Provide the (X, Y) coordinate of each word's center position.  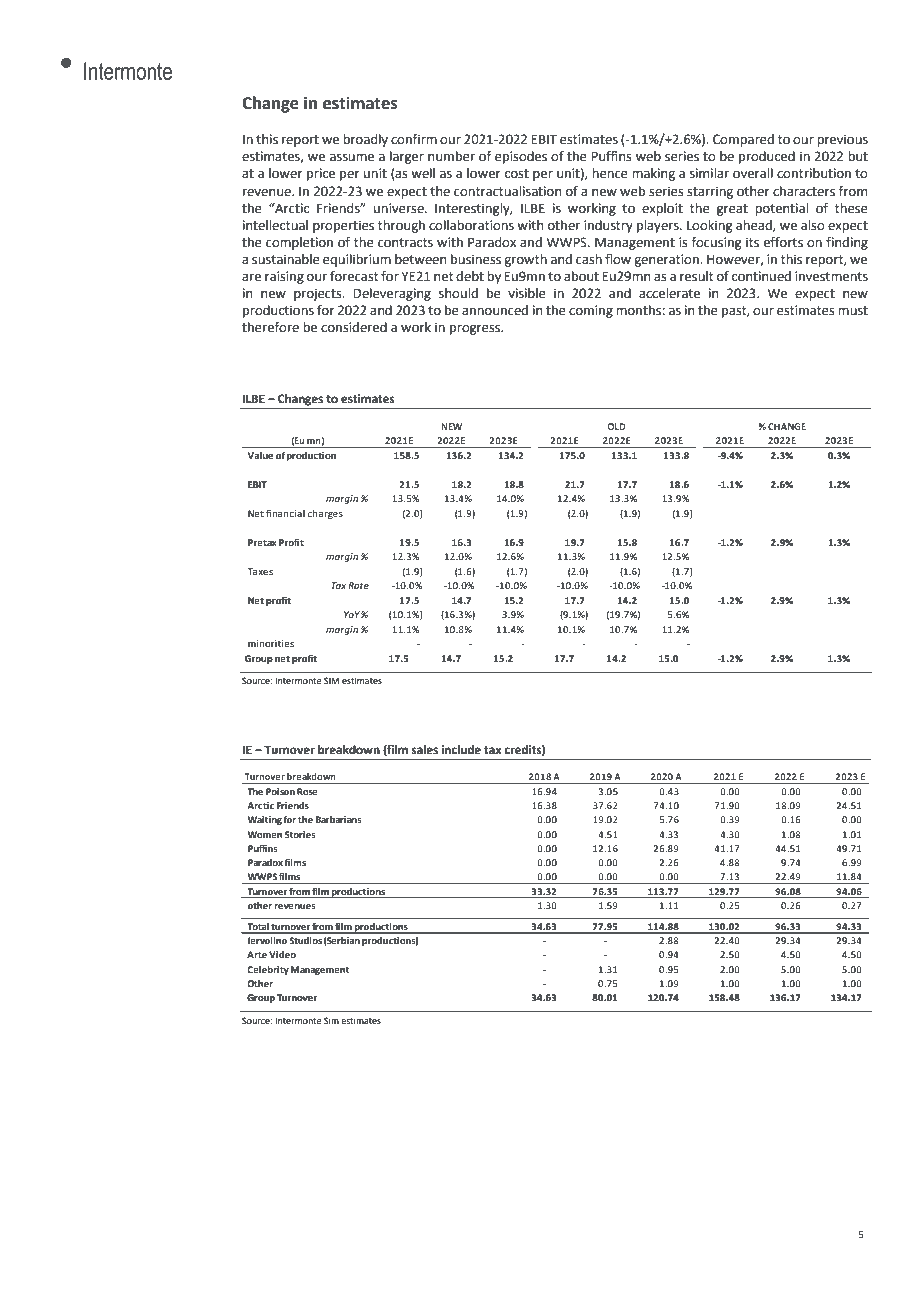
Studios (305, 940)
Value (260, 455)
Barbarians (339, 819)
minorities (271, 643)
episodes (521, 157)
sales (424, 749)
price (321, 174)
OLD (616, 426)
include (461, 750)
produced (767, 157)
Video (282, 954)
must (853, 311)
